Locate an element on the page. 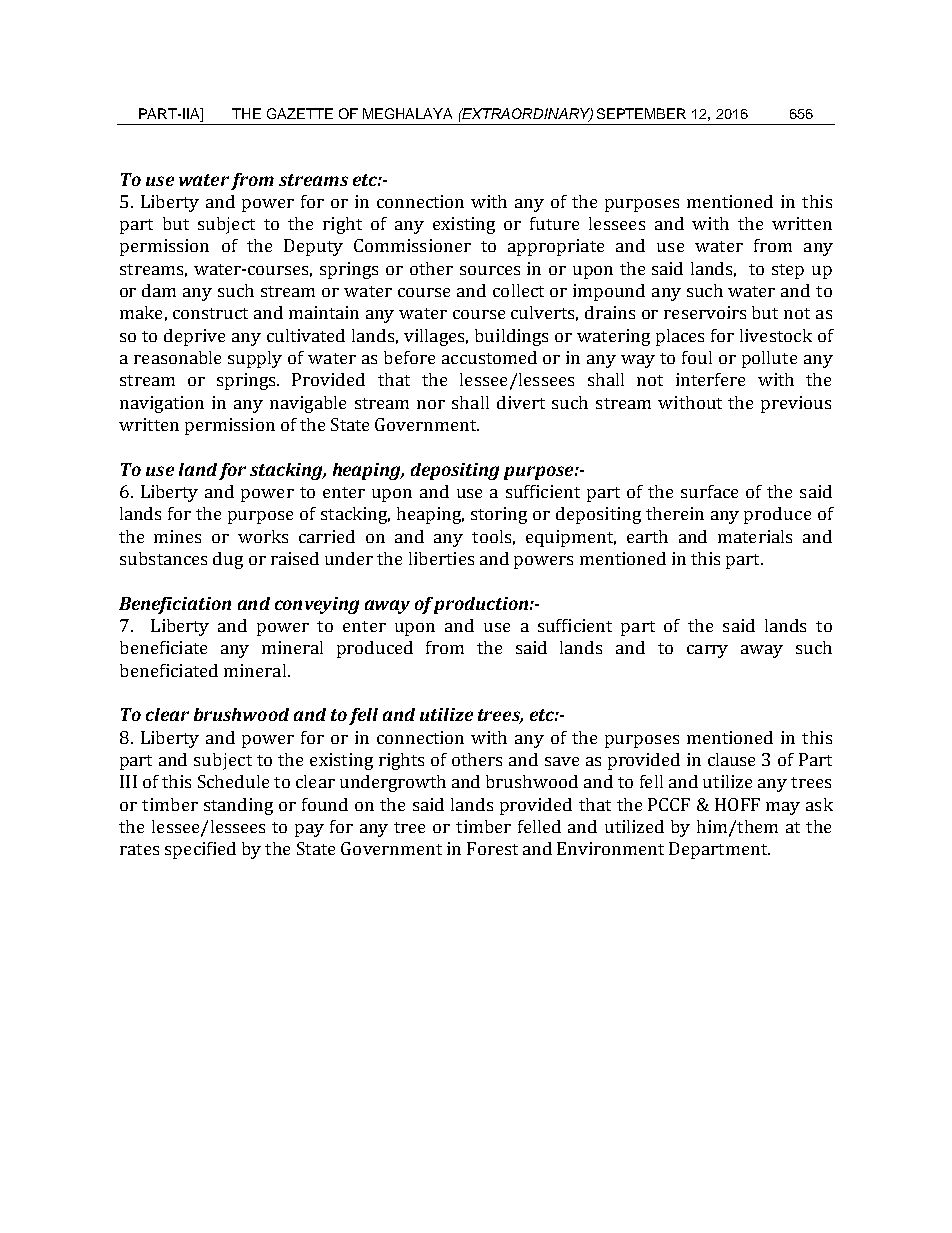 This page has width=952, height=1233. conveying is located at coordinates (317, 605).
